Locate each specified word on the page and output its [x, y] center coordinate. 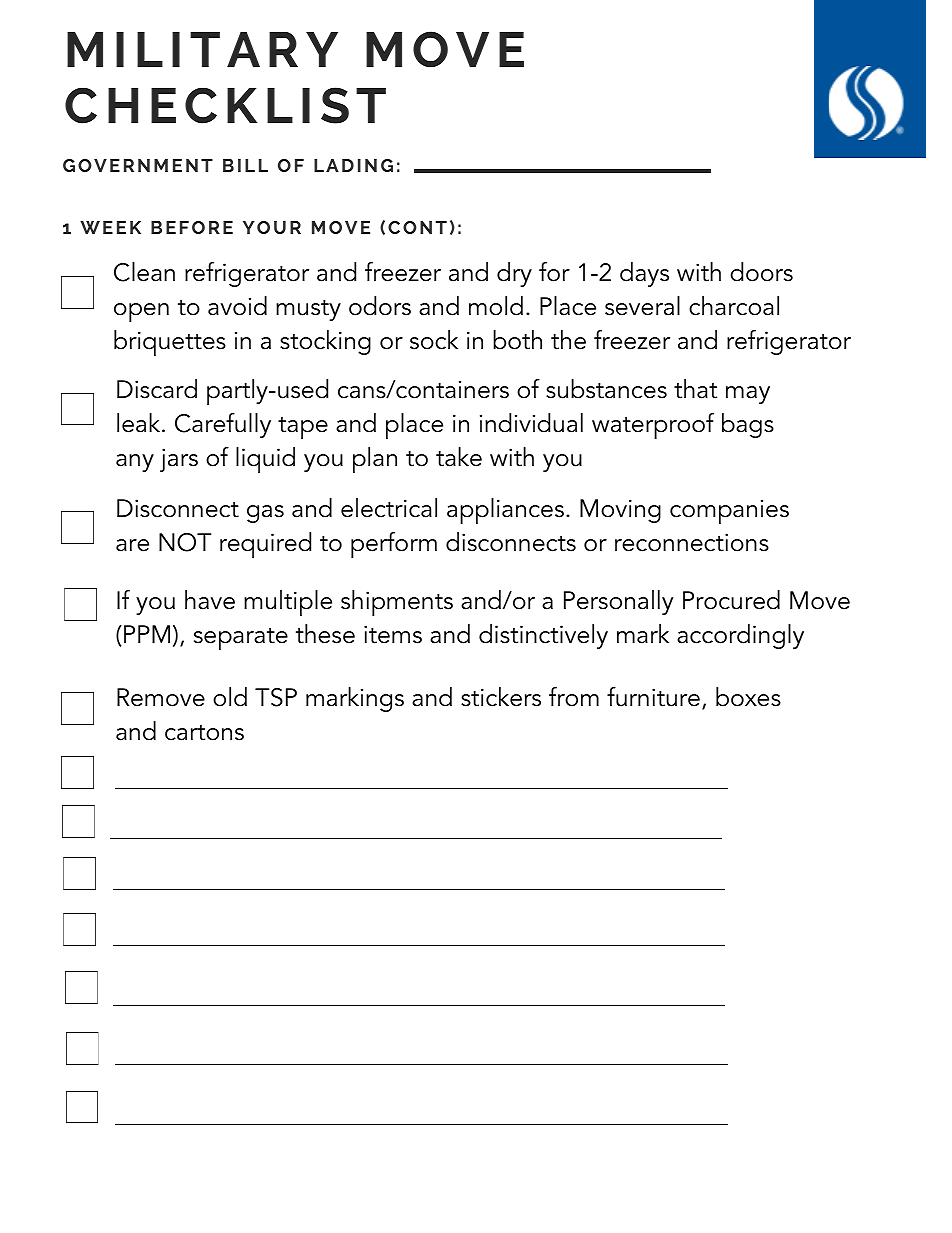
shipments [397, 603]
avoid [237, 306]
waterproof [653, 426]
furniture [653, 697]
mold [496, 306]
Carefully [223, 425]
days [644, 274]
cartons [204, 733]
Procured [731, 600]
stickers [501, 697]
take [459, 457]
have [210, 600]
